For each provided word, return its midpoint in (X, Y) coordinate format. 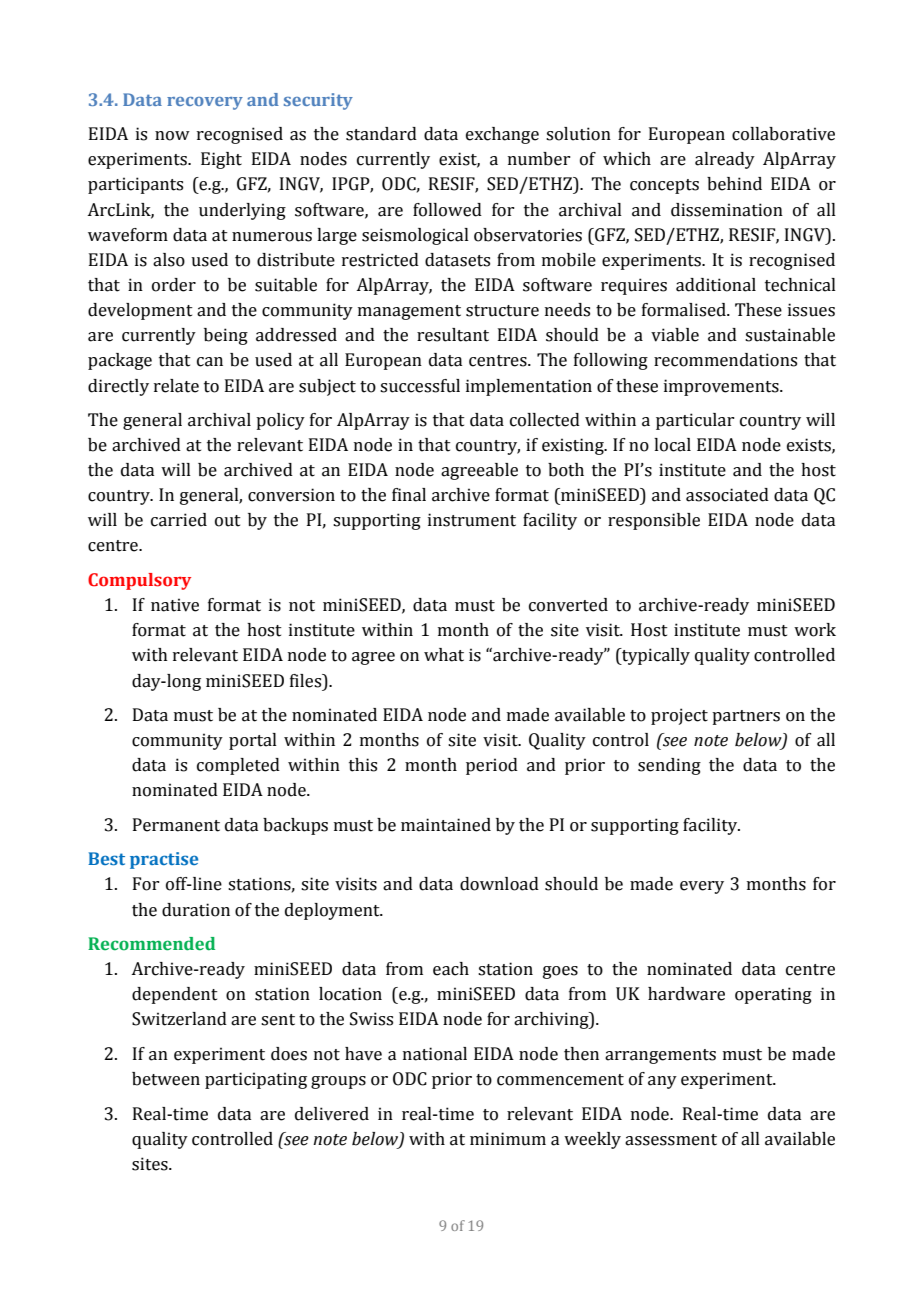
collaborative (783, 134)
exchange (502, 135)
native (175, 605)
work (815, 630)
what (444, 655)
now (172, 136)
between (166, 1079)
